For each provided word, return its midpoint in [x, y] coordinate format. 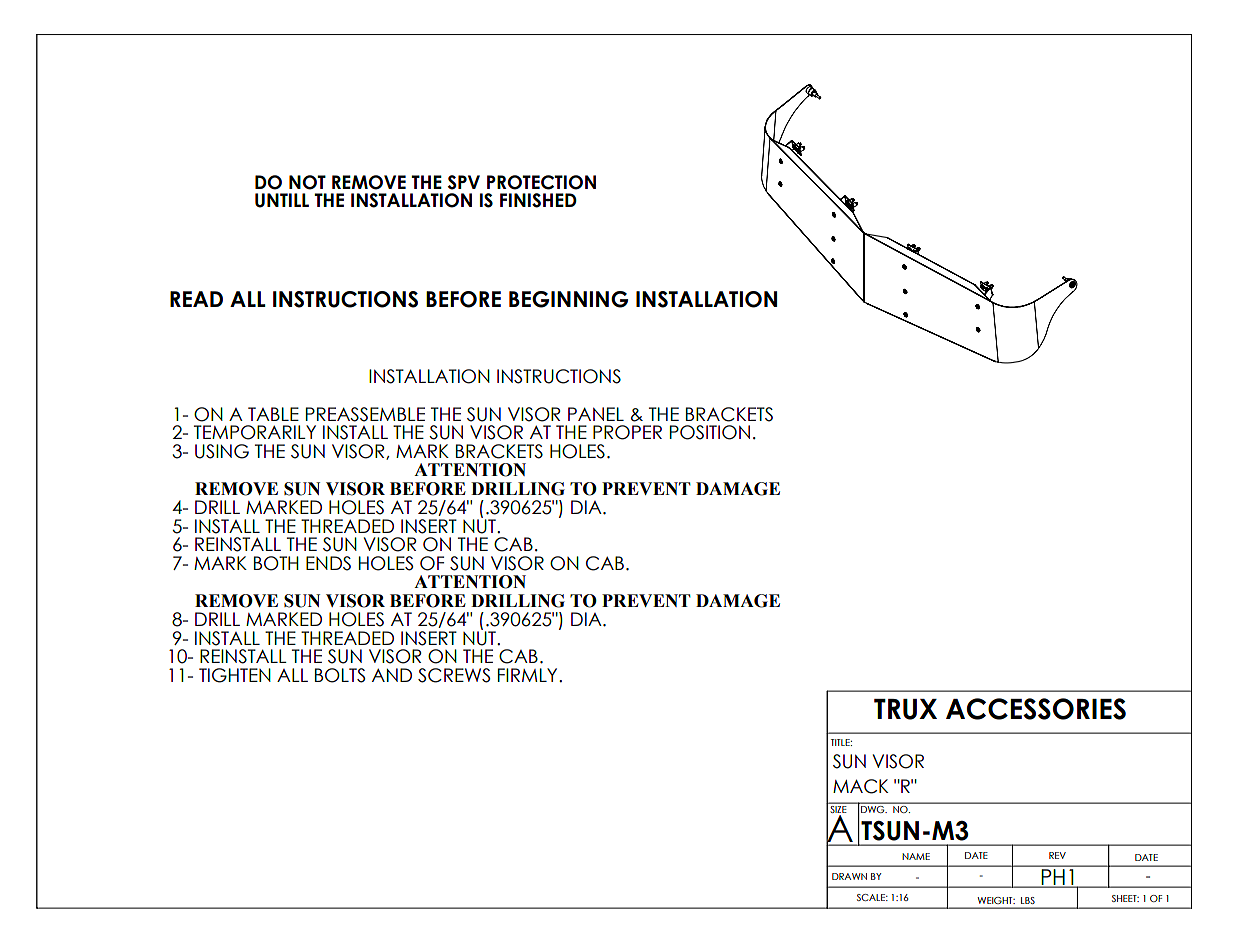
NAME [916, 856]
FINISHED [538, 200]
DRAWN [849, 876]
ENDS [328, 563]
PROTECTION [541, 182]
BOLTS [340, 675]
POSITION [710, 432]
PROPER [627, 432]
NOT [307, 182]
